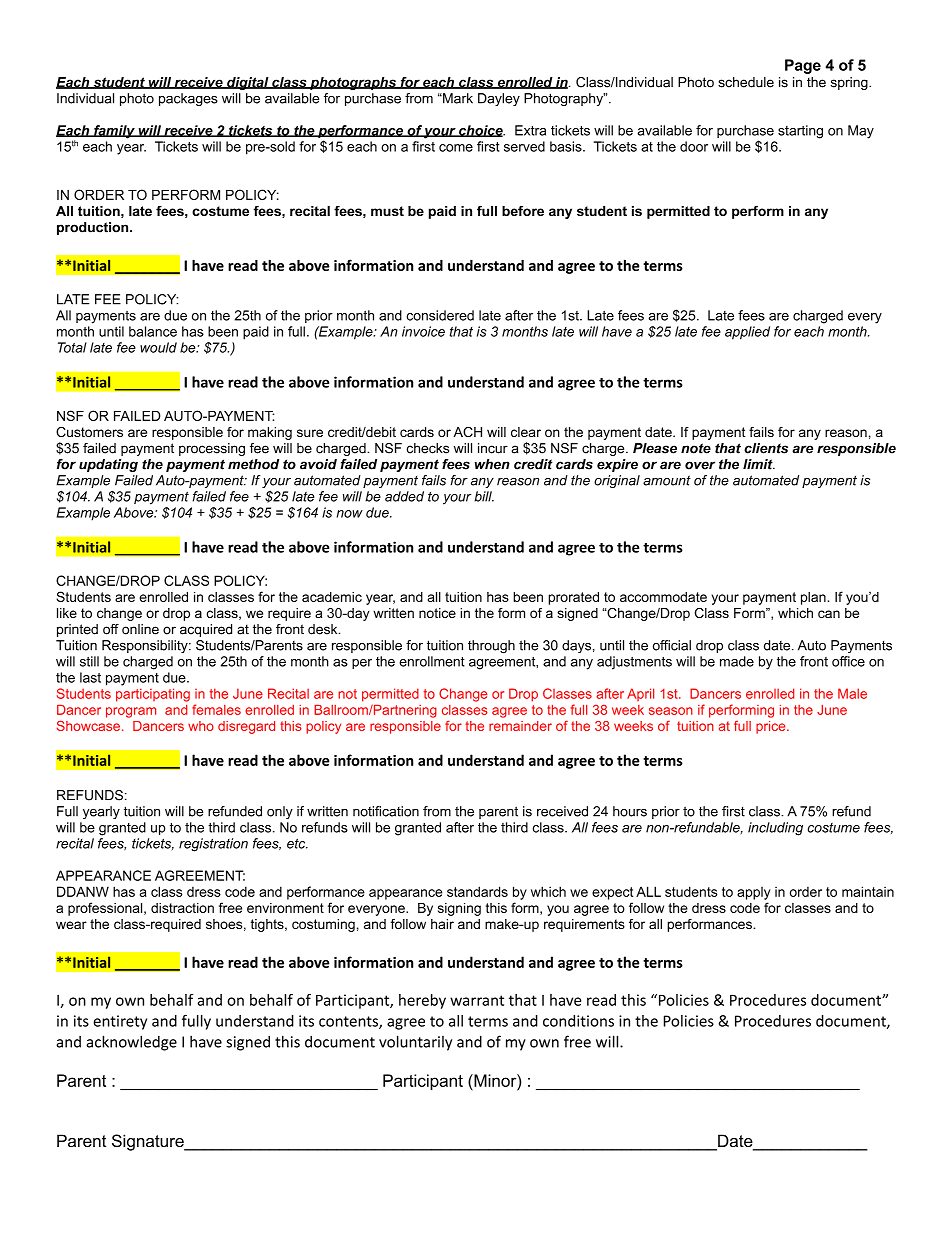  Describe the element at coordinates (520, 726) in the screenshot. I see `remainder` at that location.
